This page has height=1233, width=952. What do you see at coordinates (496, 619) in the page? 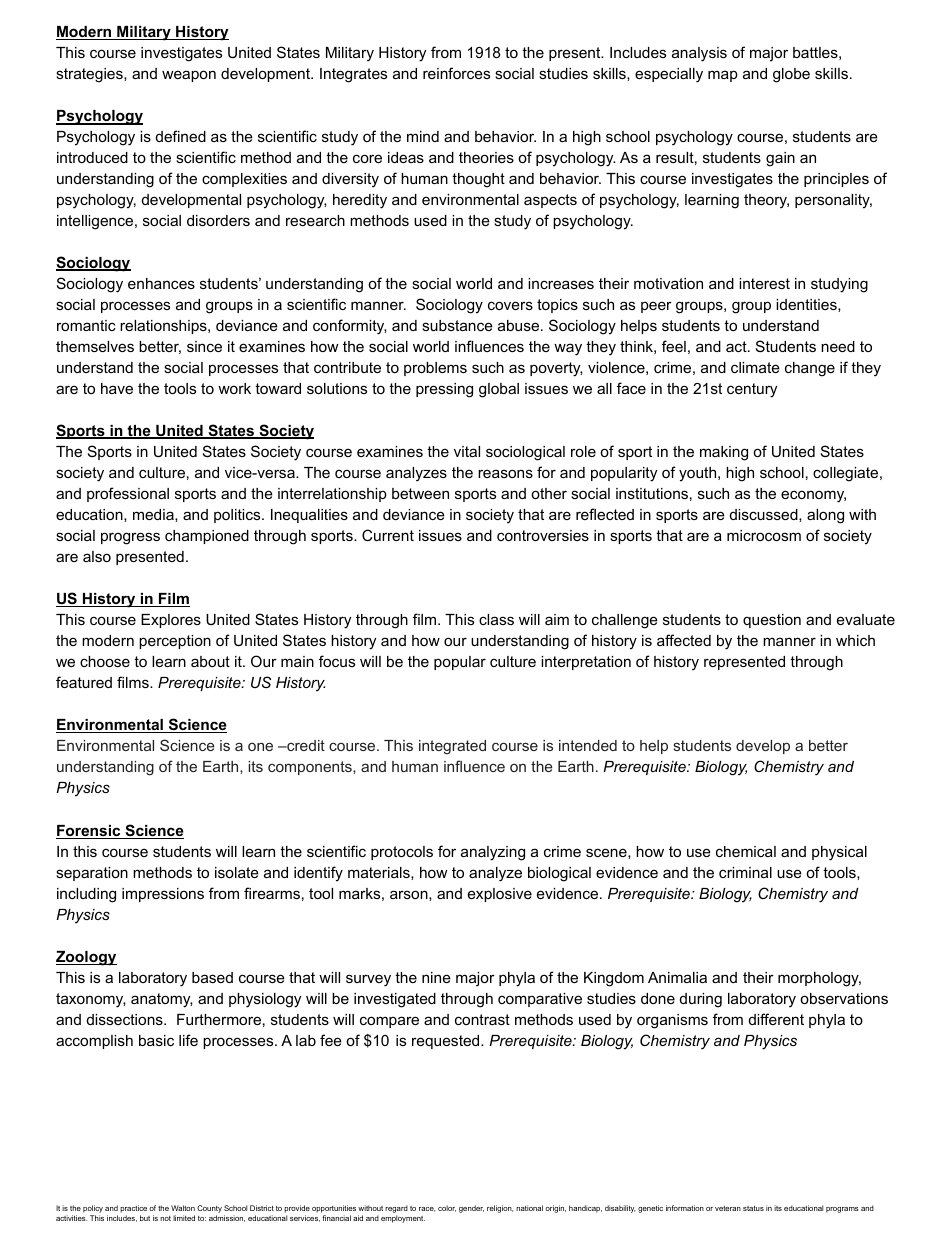
I see `class` at bounding box center [496, 619].
